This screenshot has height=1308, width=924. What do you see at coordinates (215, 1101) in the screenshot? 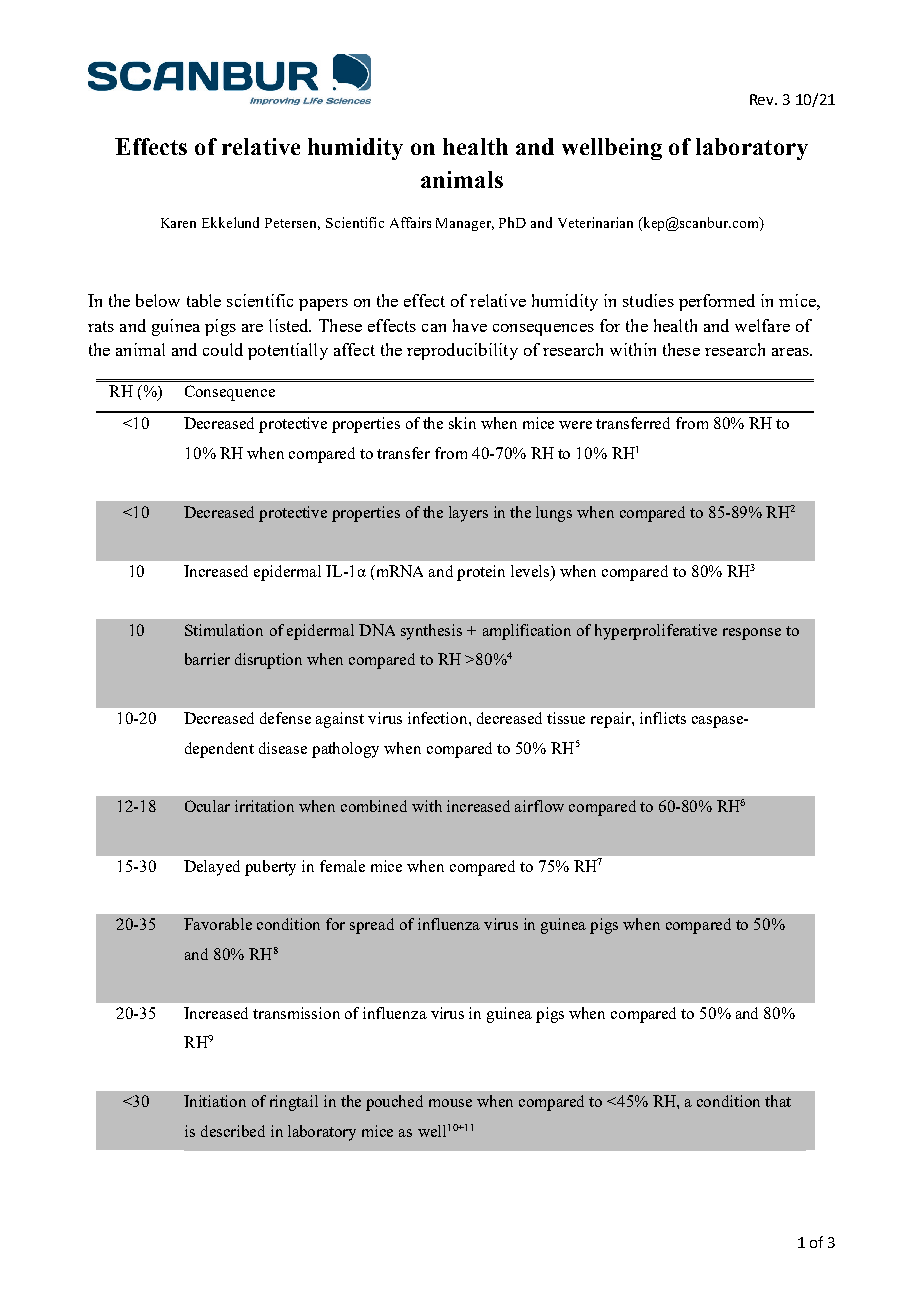
I see `Initiation` at bounding box center [215, 1101].
